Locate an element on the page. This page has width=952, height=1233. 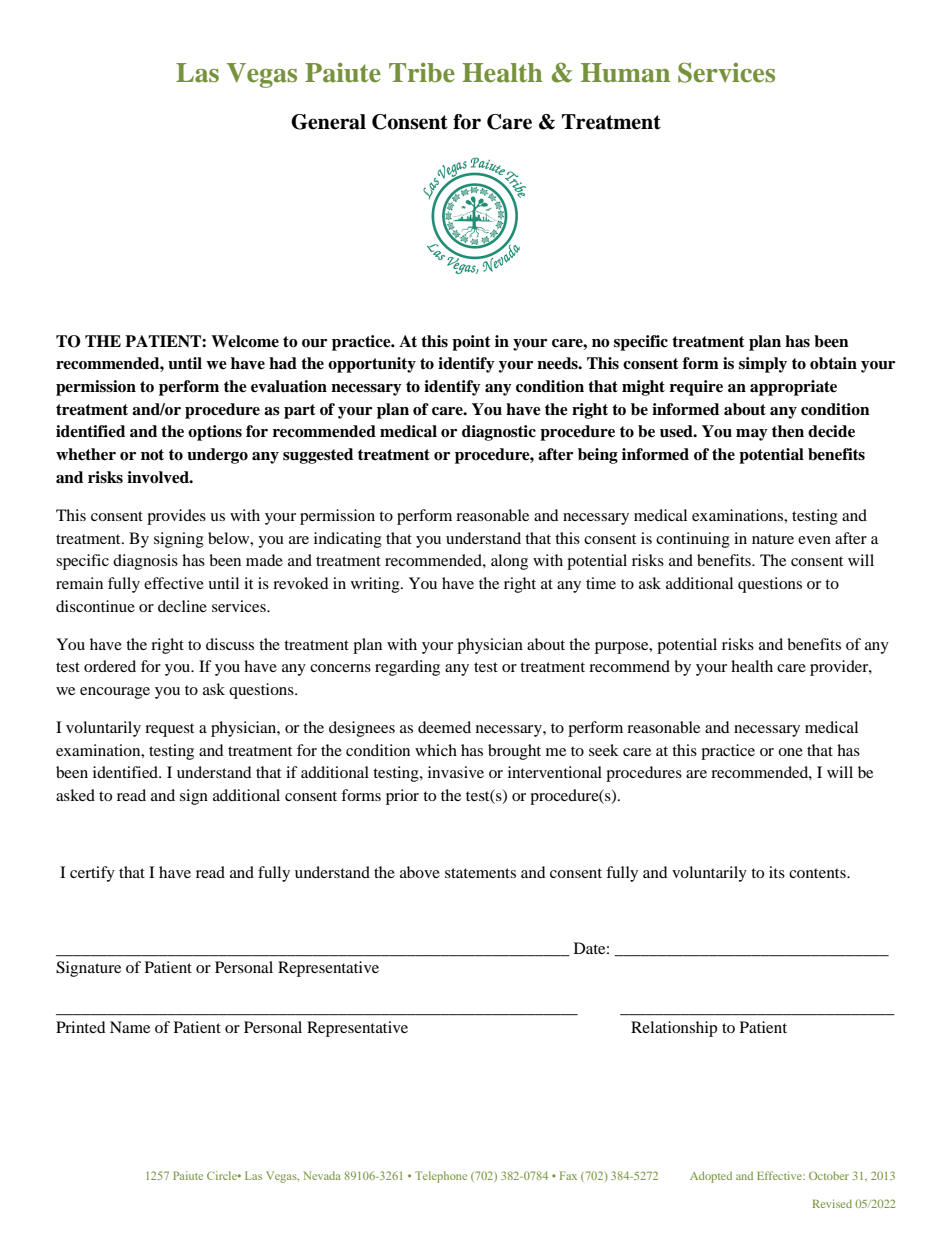
Adopted is located at coordinates (711, 1177).
